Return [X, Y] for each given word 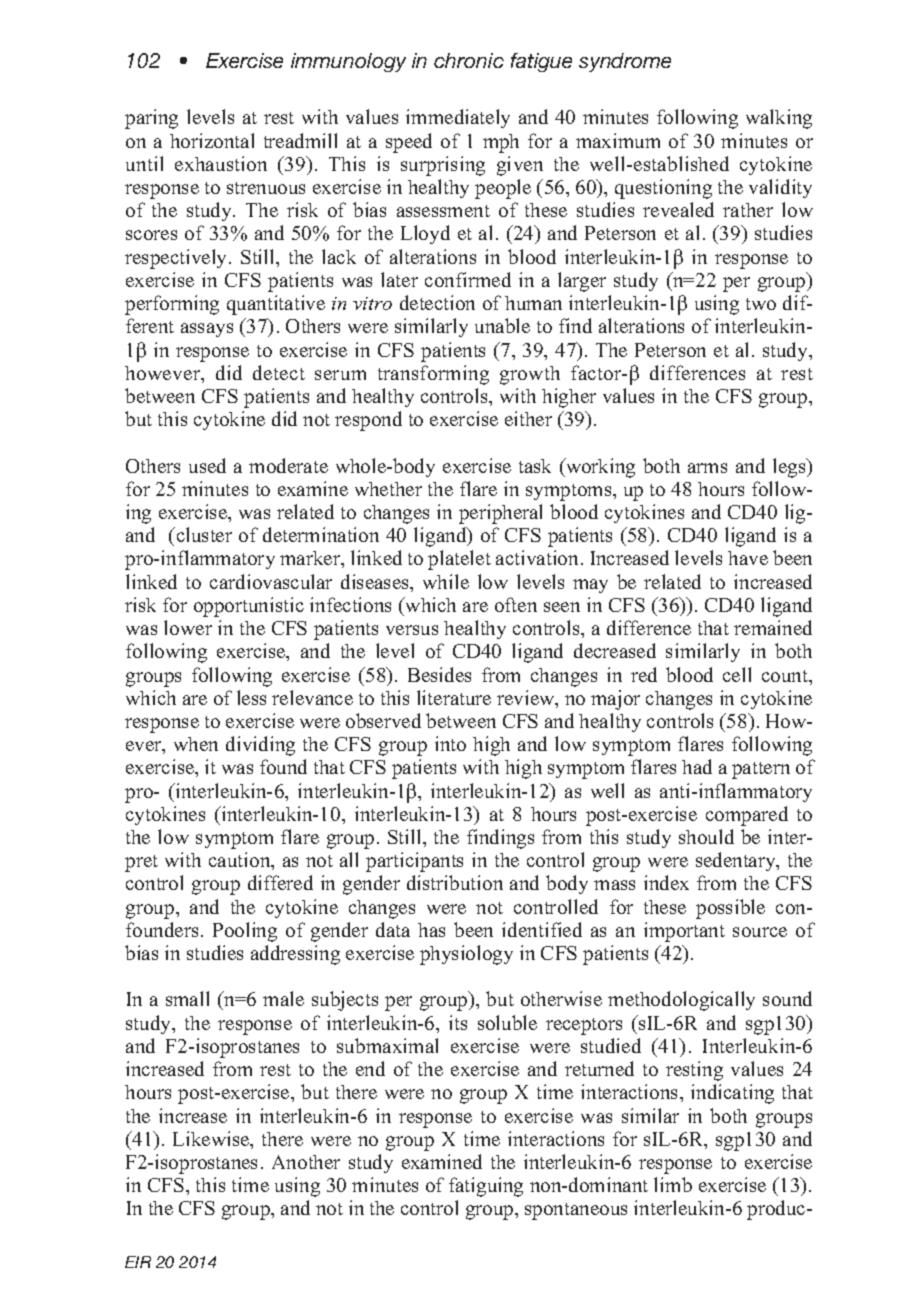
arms [707, 468]
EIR [138, 1262]
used [207, 465]
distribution [455, 882]
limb [673, 1184]
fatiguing [486, 1187]
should [706, 836]
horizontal [212, 140]
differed [280, 882]
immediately [458, 118]
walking [779, 119]
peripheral [500, 514]
